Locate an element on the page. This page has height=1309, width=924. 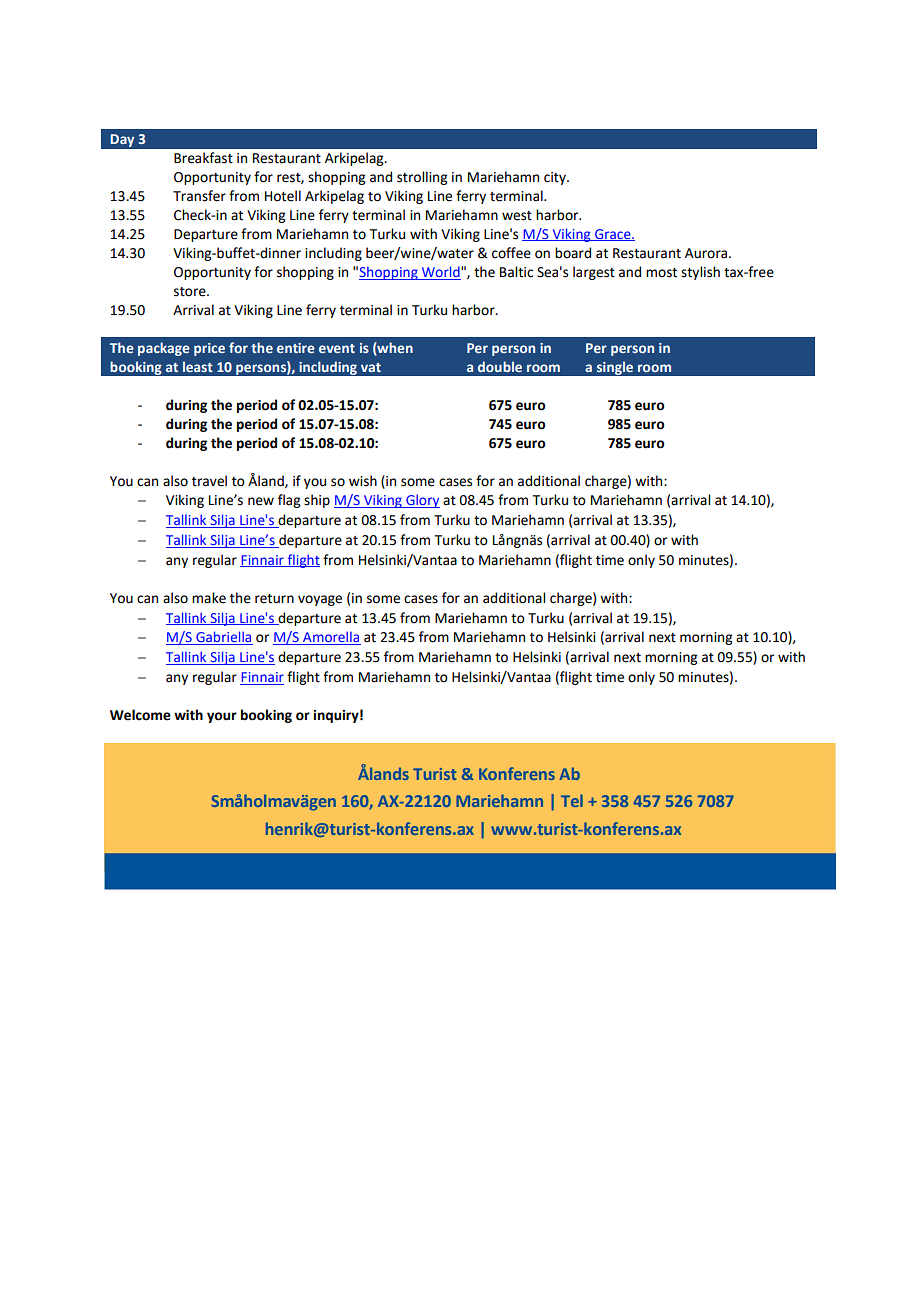
least is located at coordinates (198, 366).
